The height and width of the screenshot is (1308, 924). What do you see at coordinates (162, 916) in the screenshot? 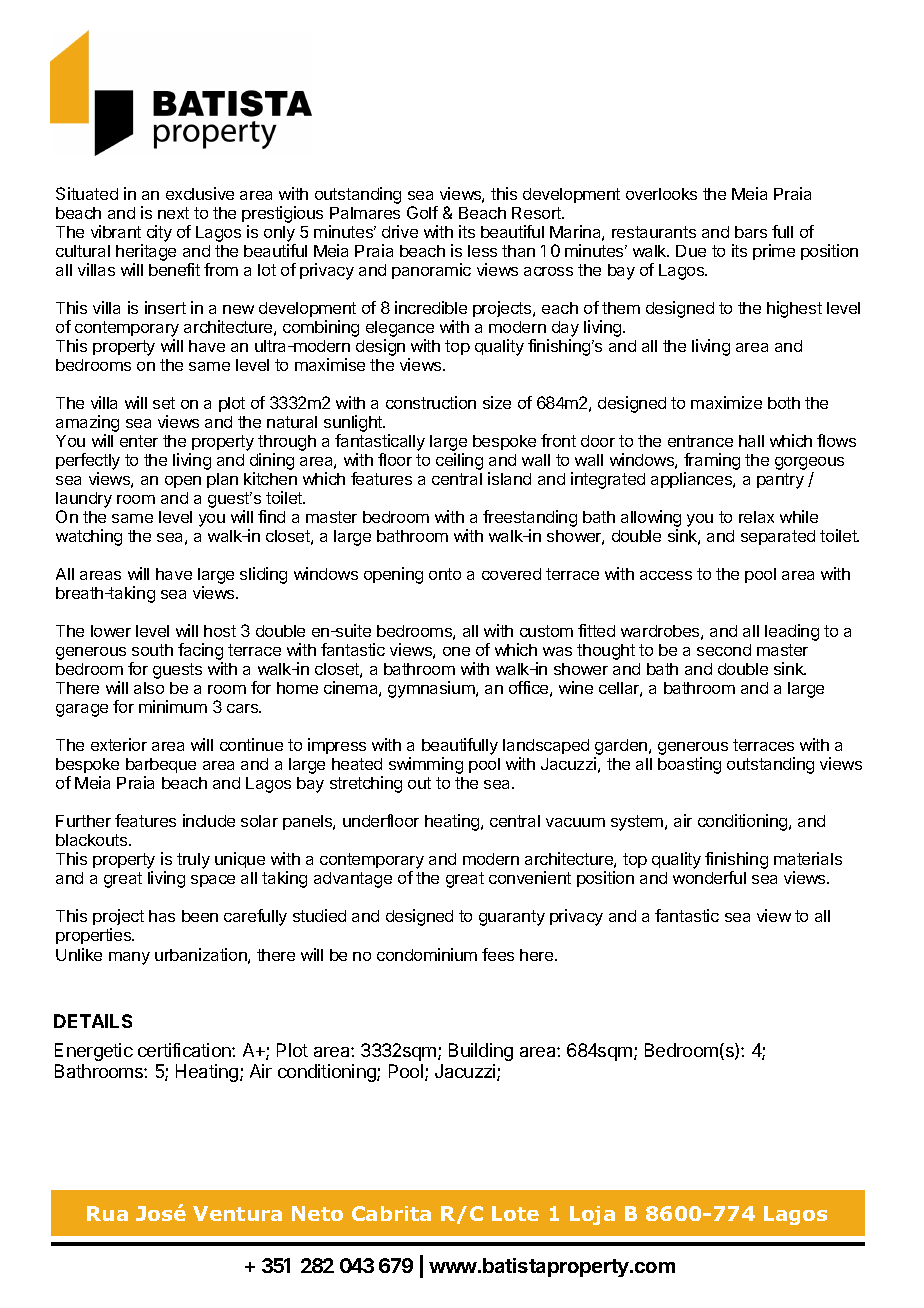
I see `has` at bounding box center [162, 916].
